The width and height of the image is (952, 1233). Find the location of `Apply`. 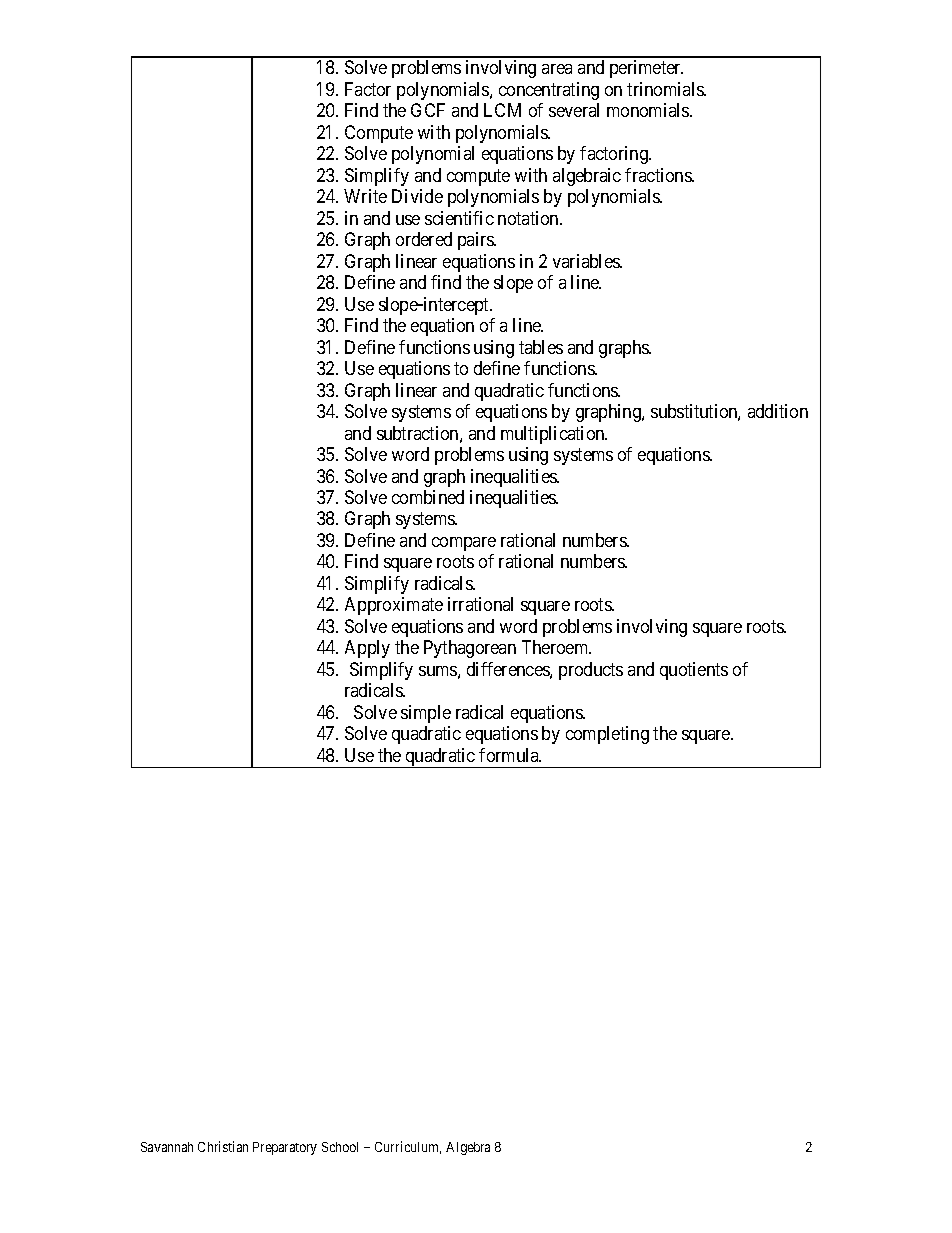

Apply is located at coordinates (367, 649).
